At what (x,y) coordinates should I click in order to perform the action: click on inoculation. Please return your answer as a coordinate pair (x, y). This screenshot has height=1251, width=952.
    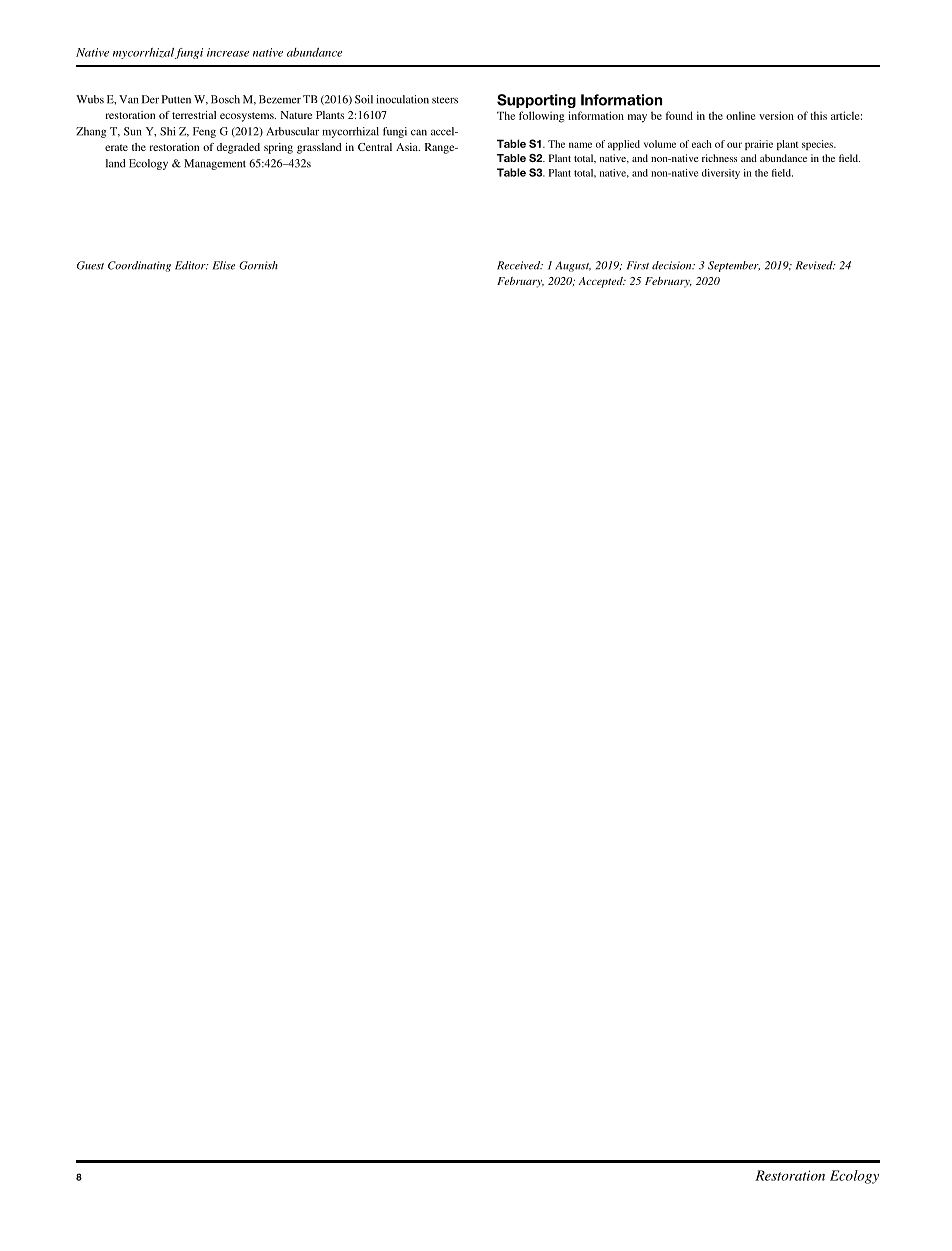
    Looking at the image, I should click on (402, 99).
